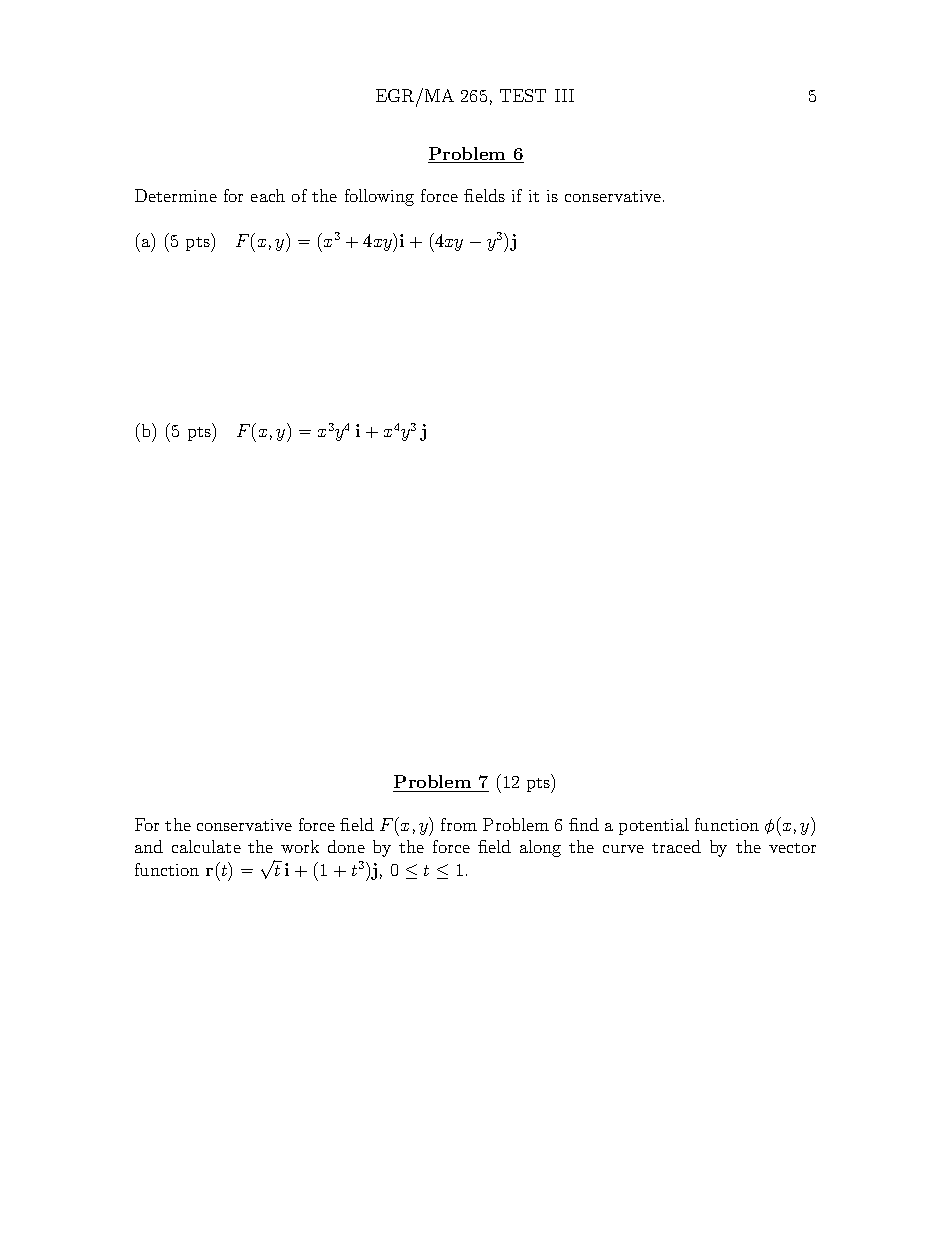 This screenshot has height=1233, width=952. What do you see at coordinates (149, 846) in the screenshot?
I see `and` at bounding box center [149, 846].
